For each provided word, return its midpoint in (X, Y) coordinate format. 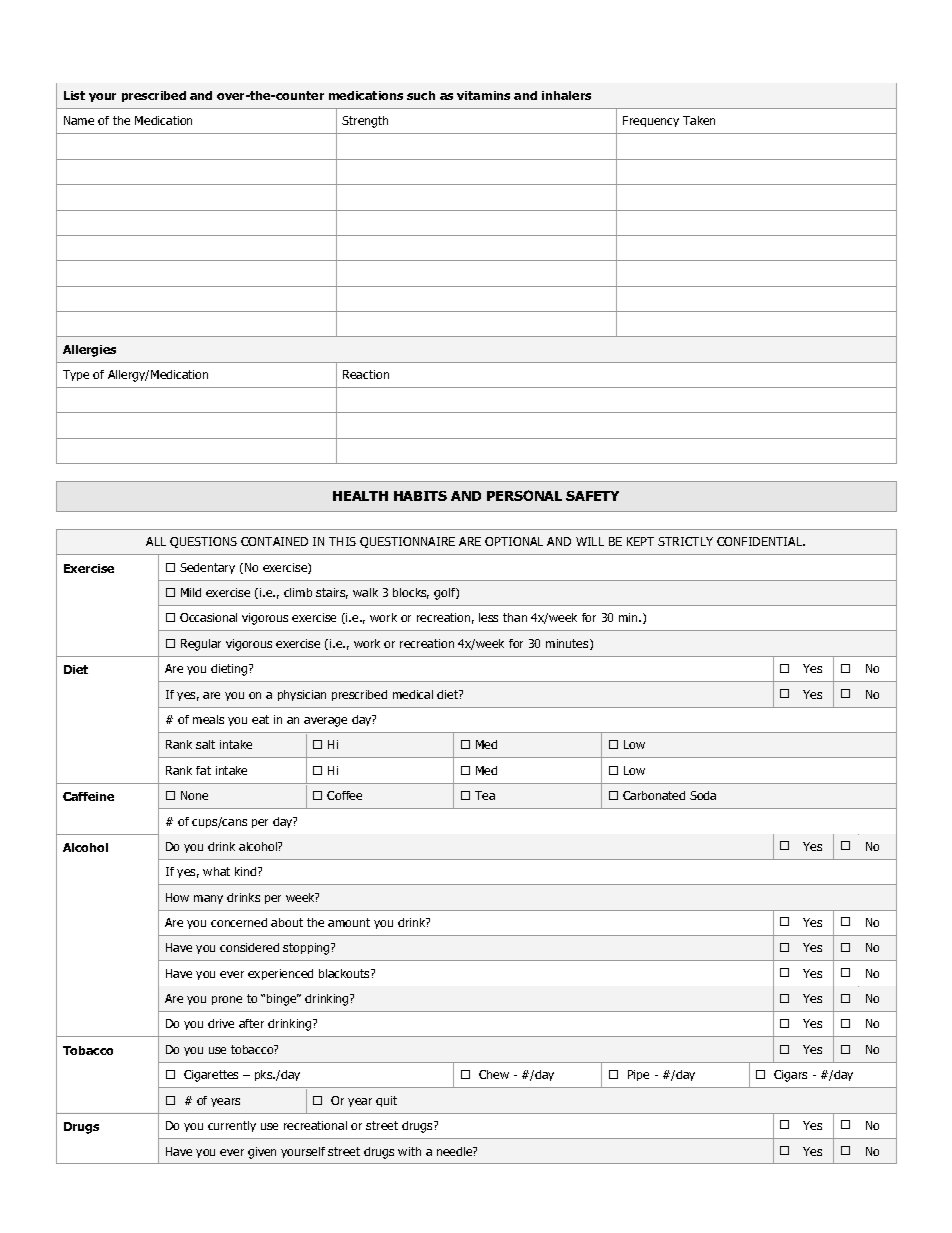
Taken (699, 120)
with (409, 1151)
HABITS (420, 496)
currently (232, 1126)
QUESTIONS (203, 542)
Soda (703, 795)
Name (79, 120)
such (421, 95)
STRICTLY (685, 541)
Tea (485, 795)
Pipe (638, 1075)
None (194, 795)
